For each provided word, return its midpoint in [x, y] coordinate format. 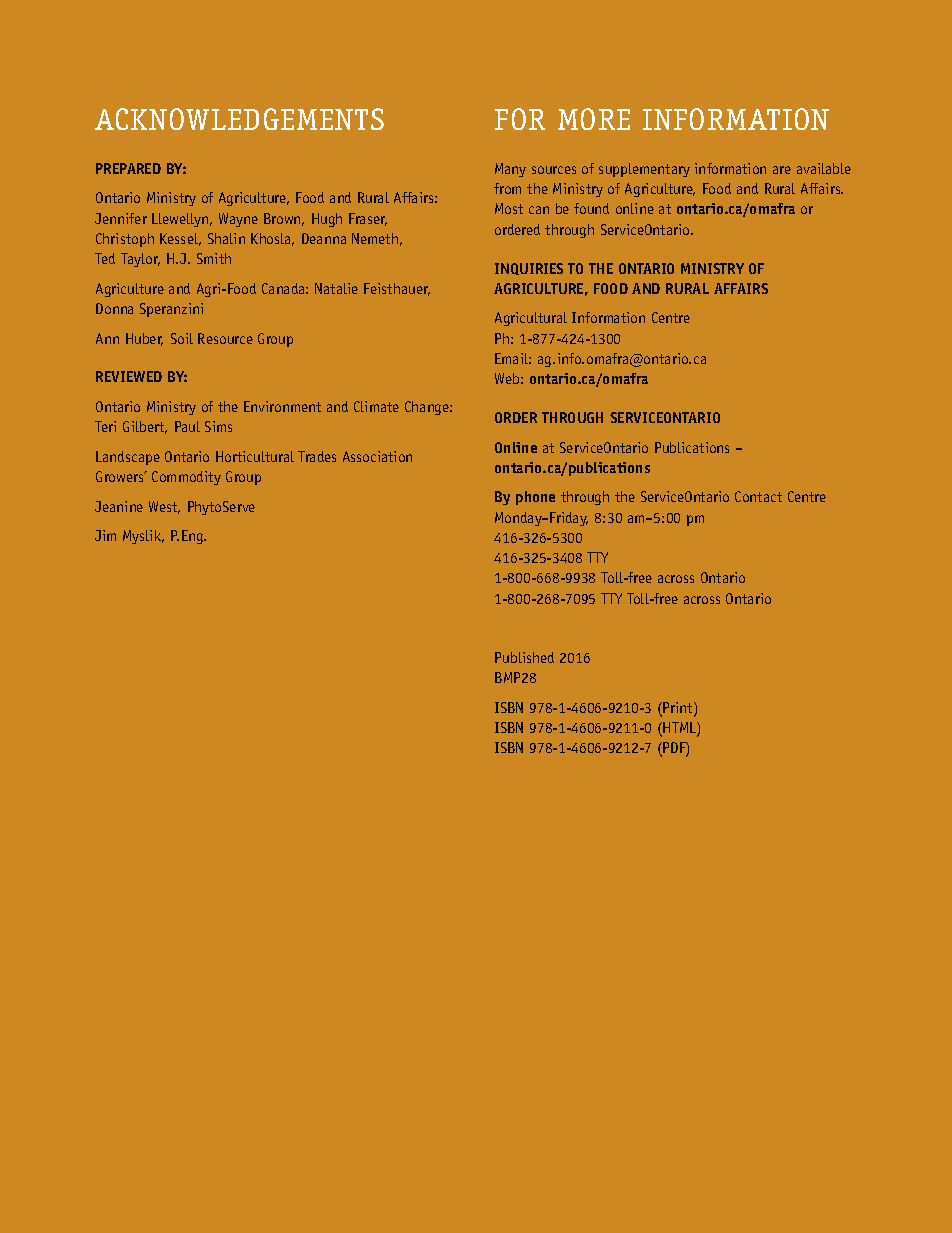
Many [510, 170]
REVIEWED [129, 376]
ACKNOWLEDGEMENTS [239, 119]
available [824, 168]
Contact [758, 496]
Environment [282, 406]
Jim [105, 535]
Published [524, 657]
